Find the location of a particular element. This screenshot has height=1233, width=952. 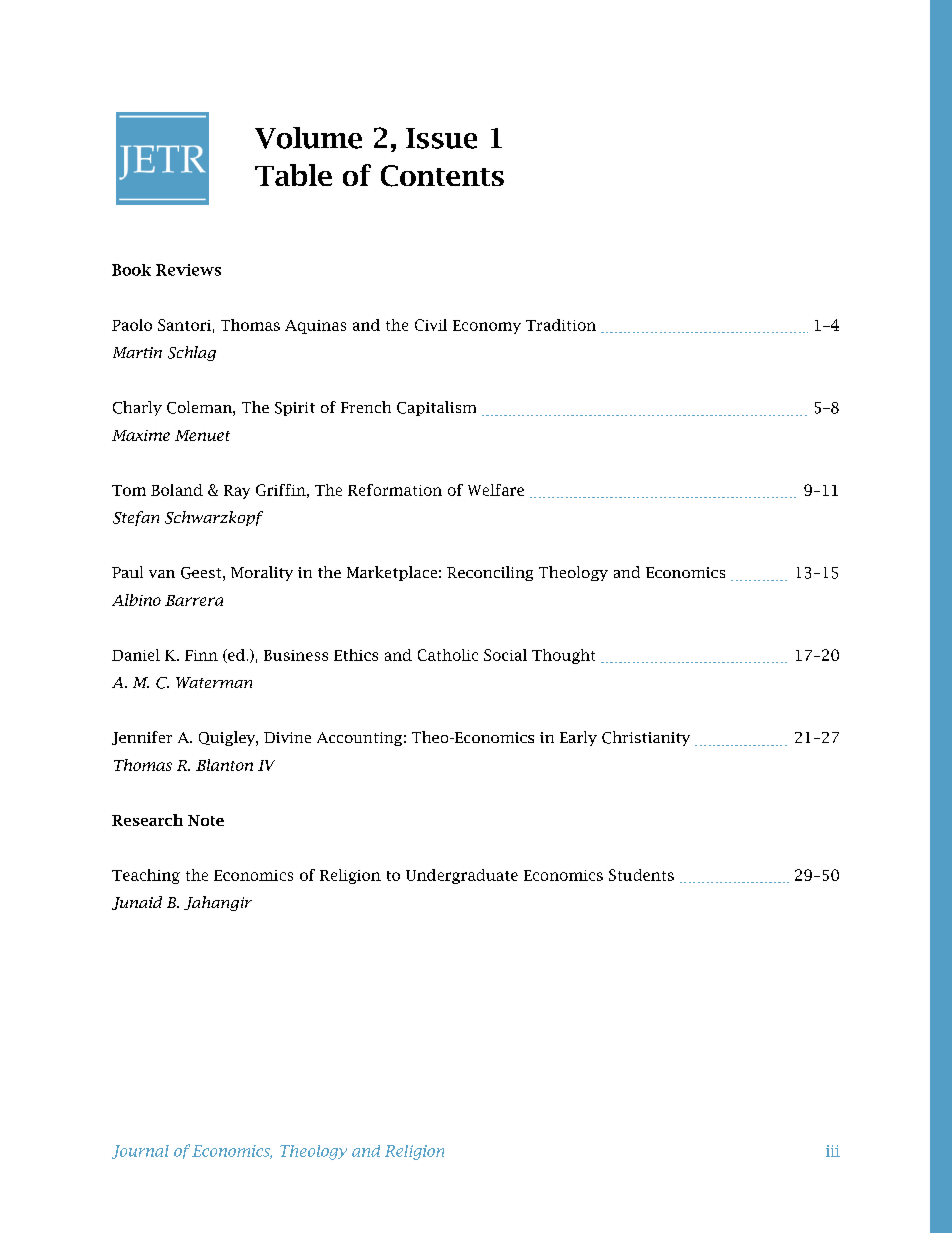

Contents is located at coordinates (442, 176).
